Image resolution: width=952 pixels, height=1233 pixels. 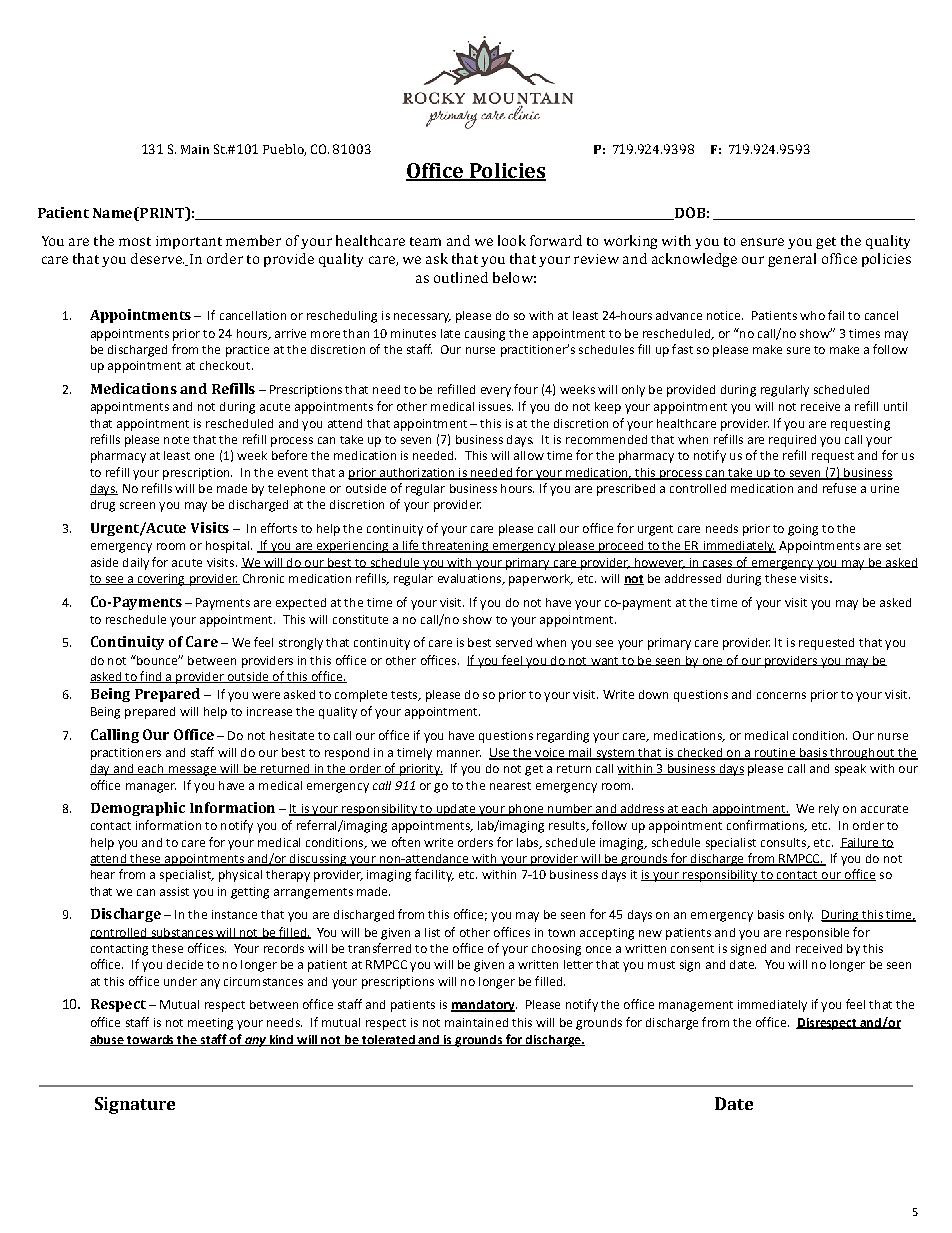 I want to click on nearest, so click(x=510, y=786).
